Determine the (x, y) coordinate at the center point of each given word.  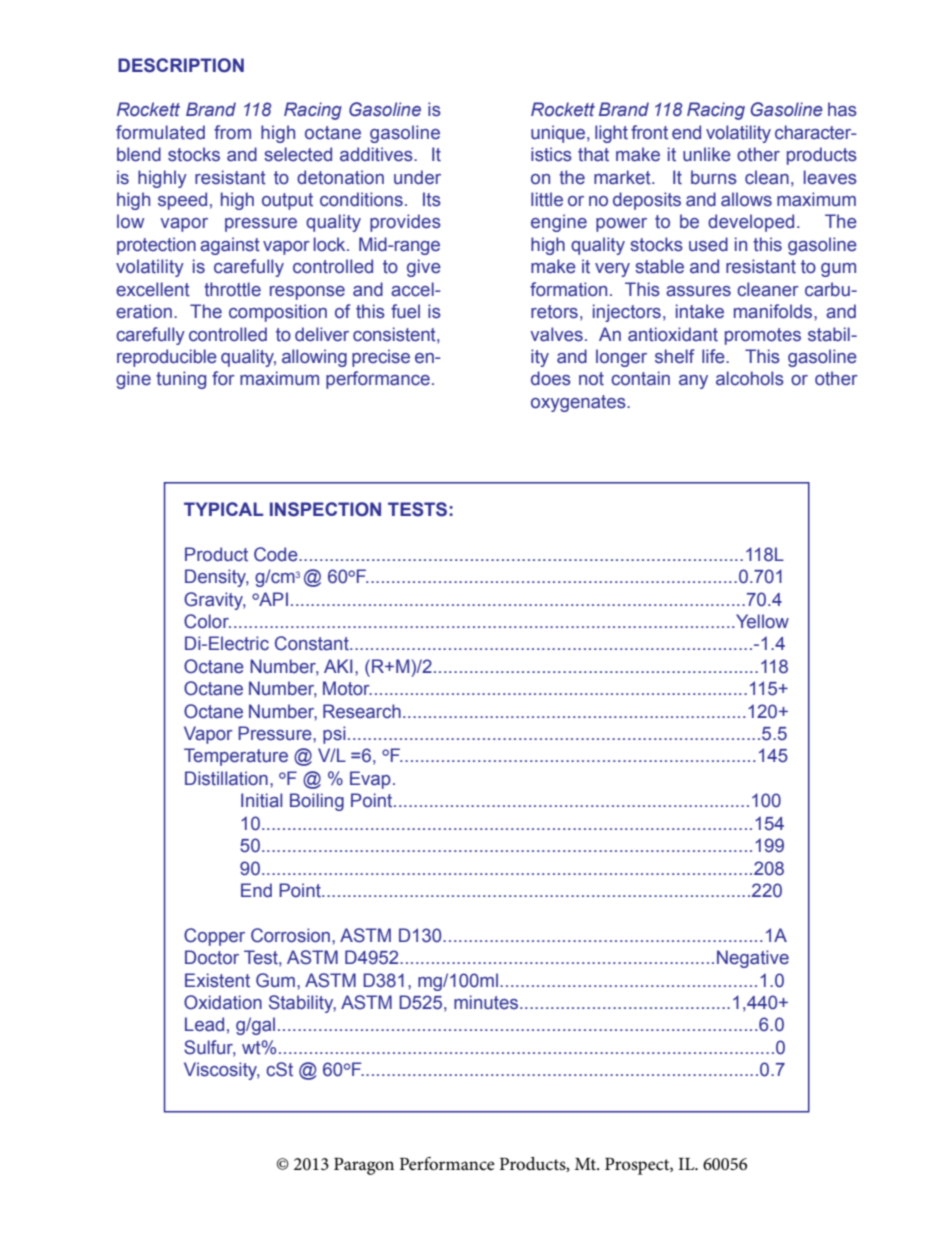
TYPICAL (223, 509)
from (232, 132)
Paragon (364, 1166)
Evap (370, 780)
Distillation (226, 778)
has (842, 109)
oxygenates (579, 403)
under (417, 177)
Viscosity (222, 1071)
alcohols (750, 378)
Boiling (317, 802)
